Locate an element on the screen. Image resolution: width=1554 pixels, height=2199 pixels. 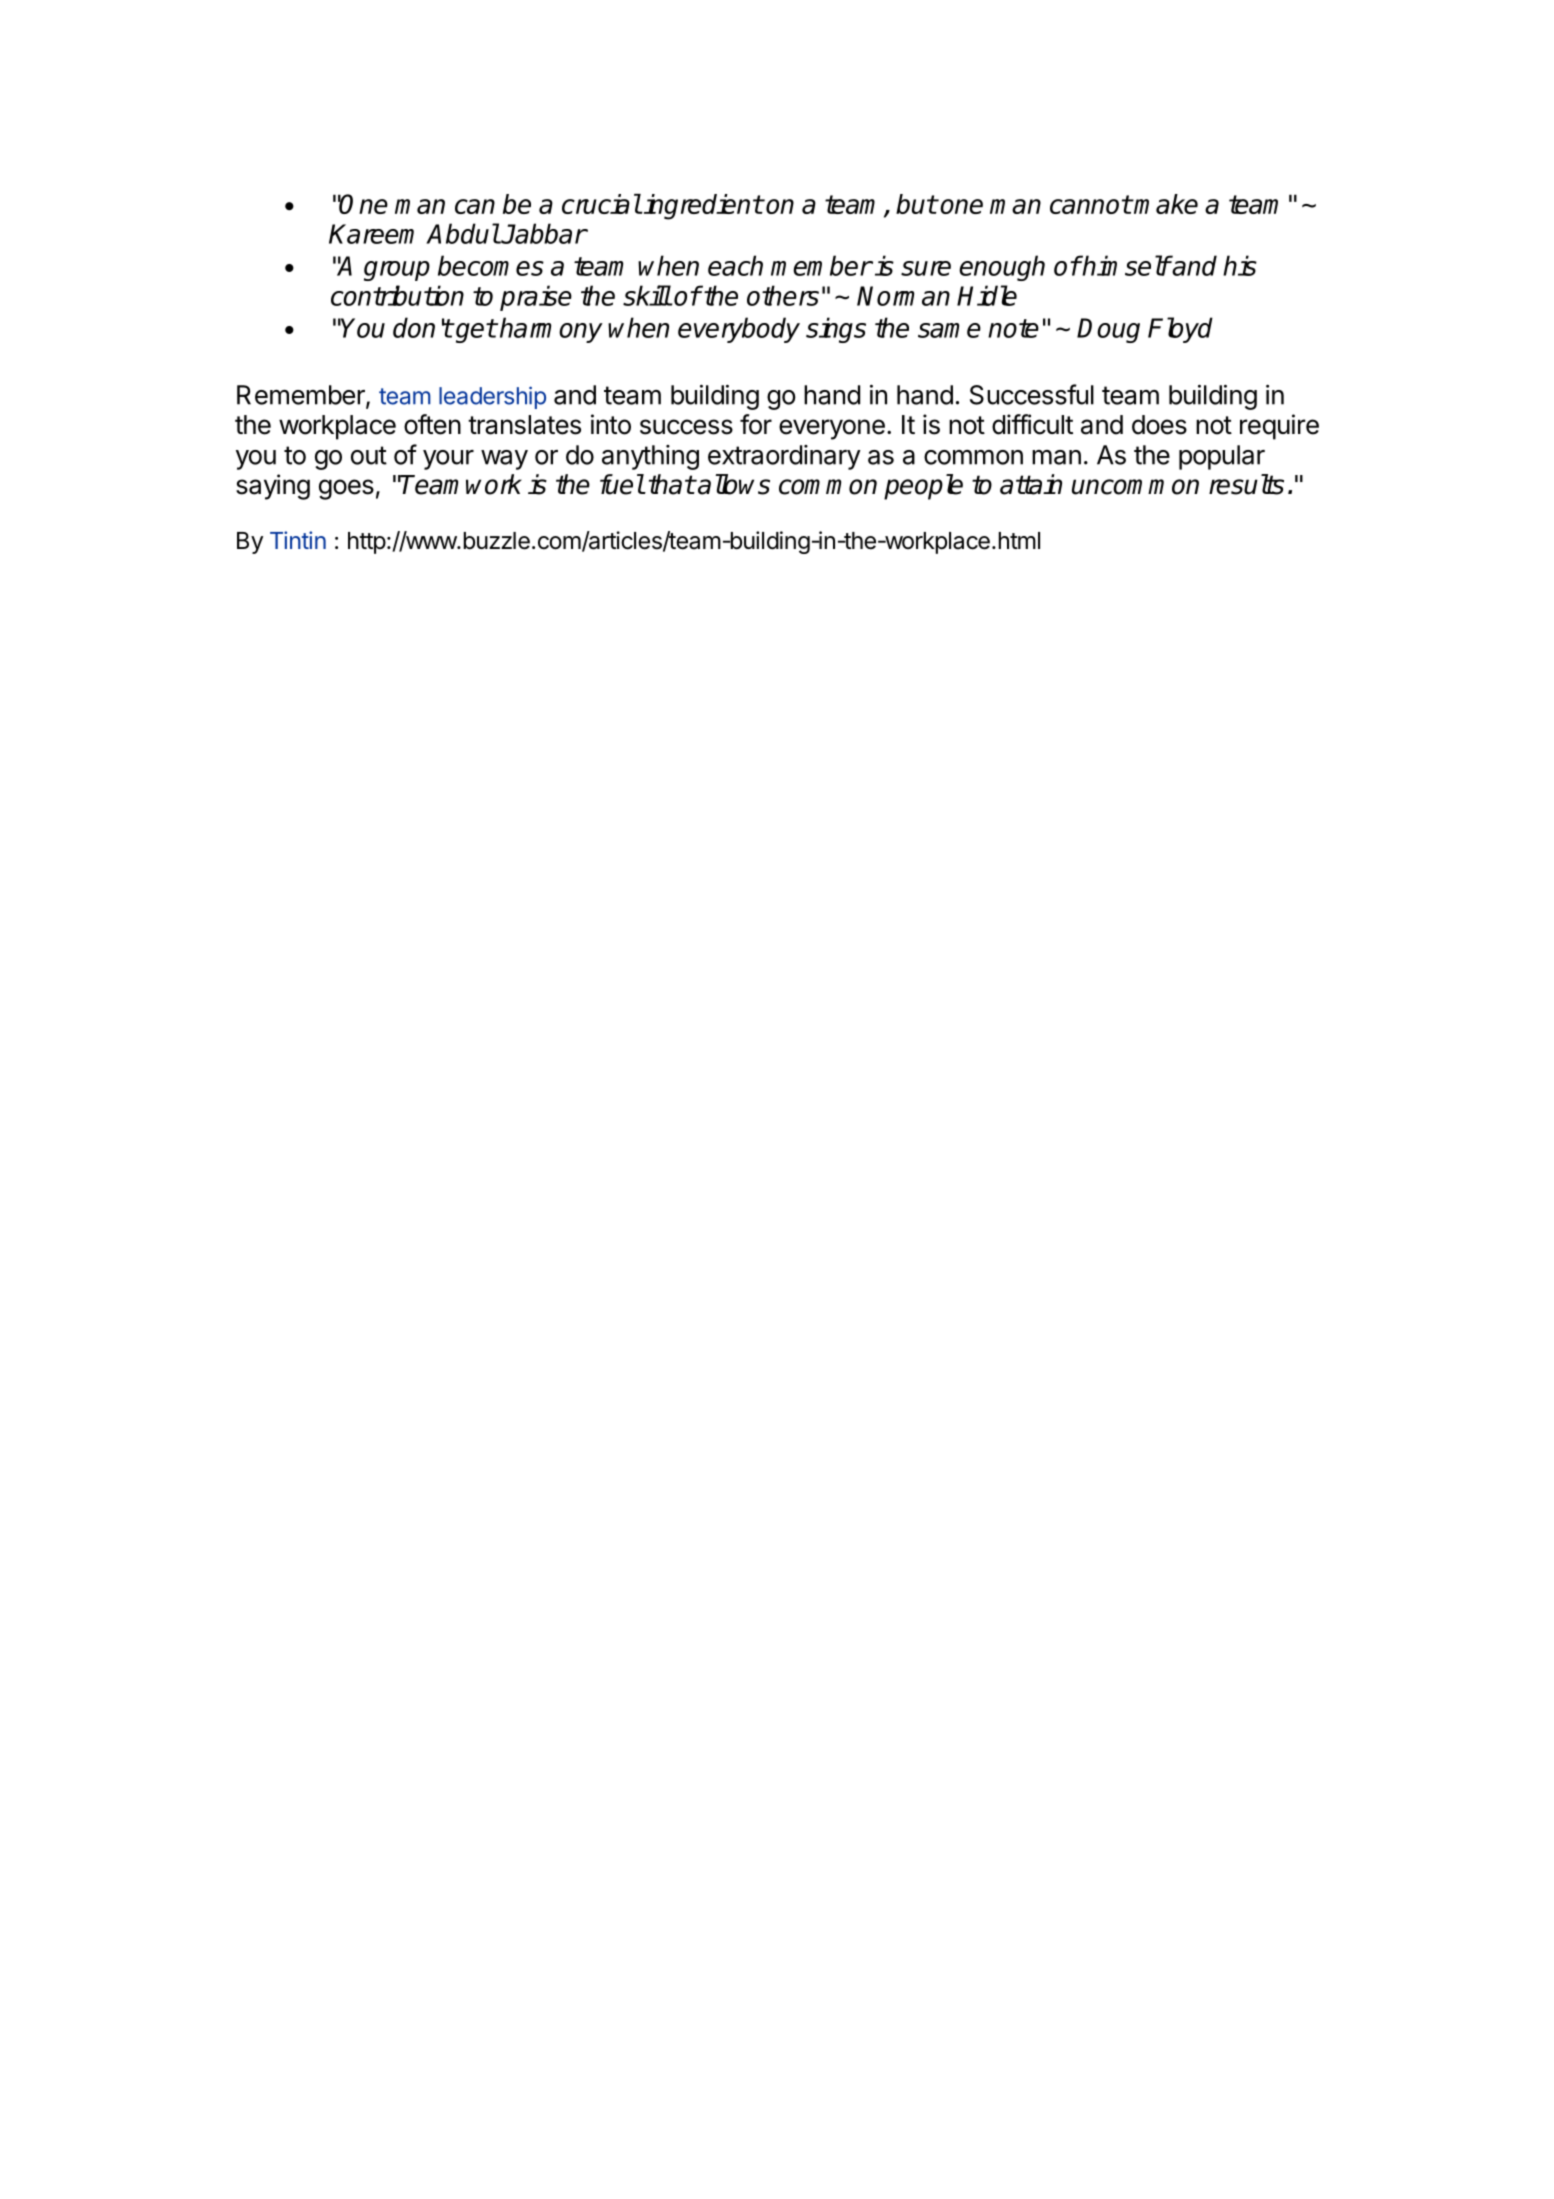
popular is located at coordinates (1222, 457).
